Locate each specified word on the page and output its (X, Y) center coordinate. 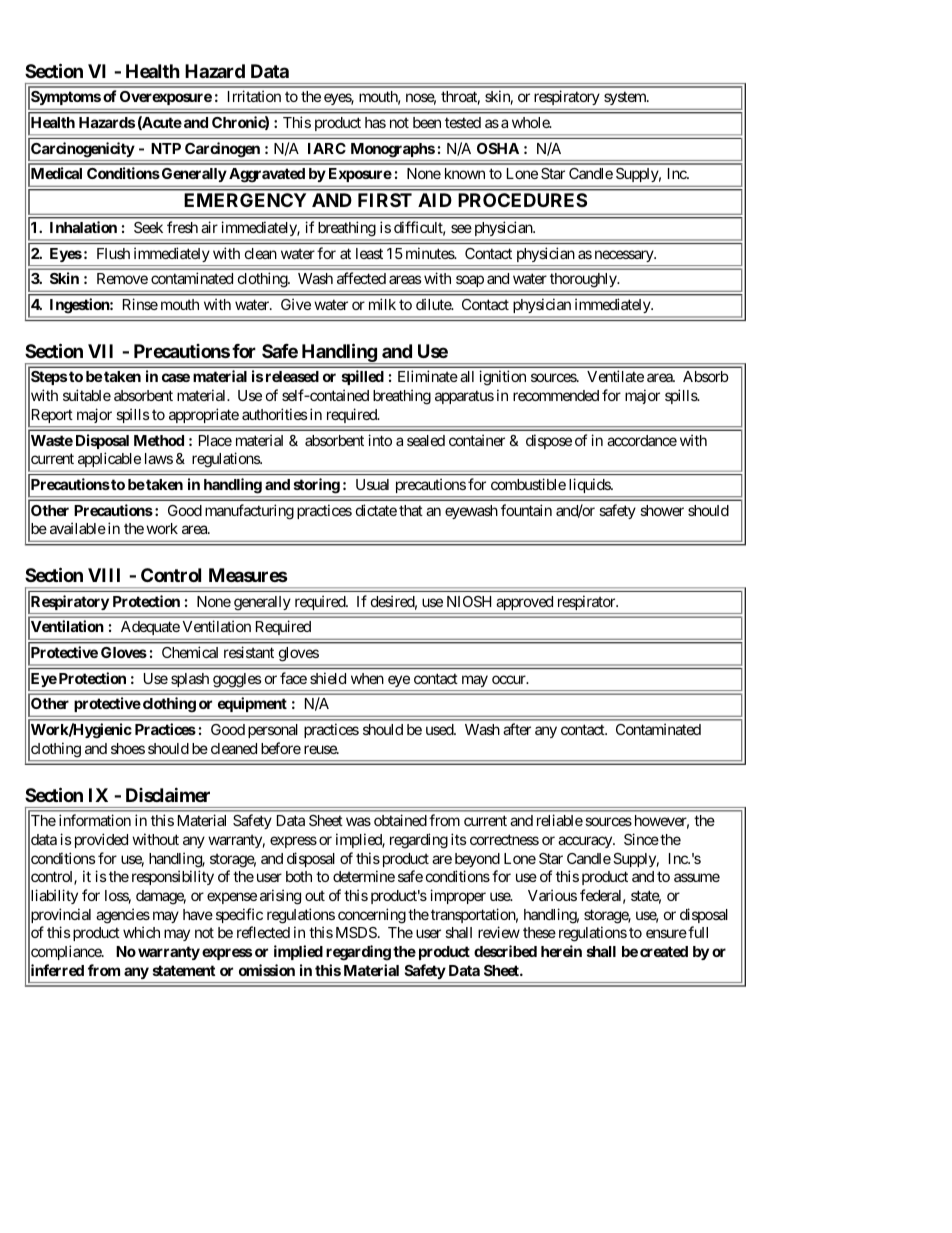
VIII (104, 575)
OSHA (498, 148)
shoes (128, 748)
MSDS (356, 932)
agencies (123, 916)
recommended (556, 395)
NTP (166, 148)
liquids (590, 485)
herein (561, 951)
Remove (122, 278)
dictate (376, 510)
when (367, 678)
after (517, 729)
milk (382, 304)
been (427, 122)
